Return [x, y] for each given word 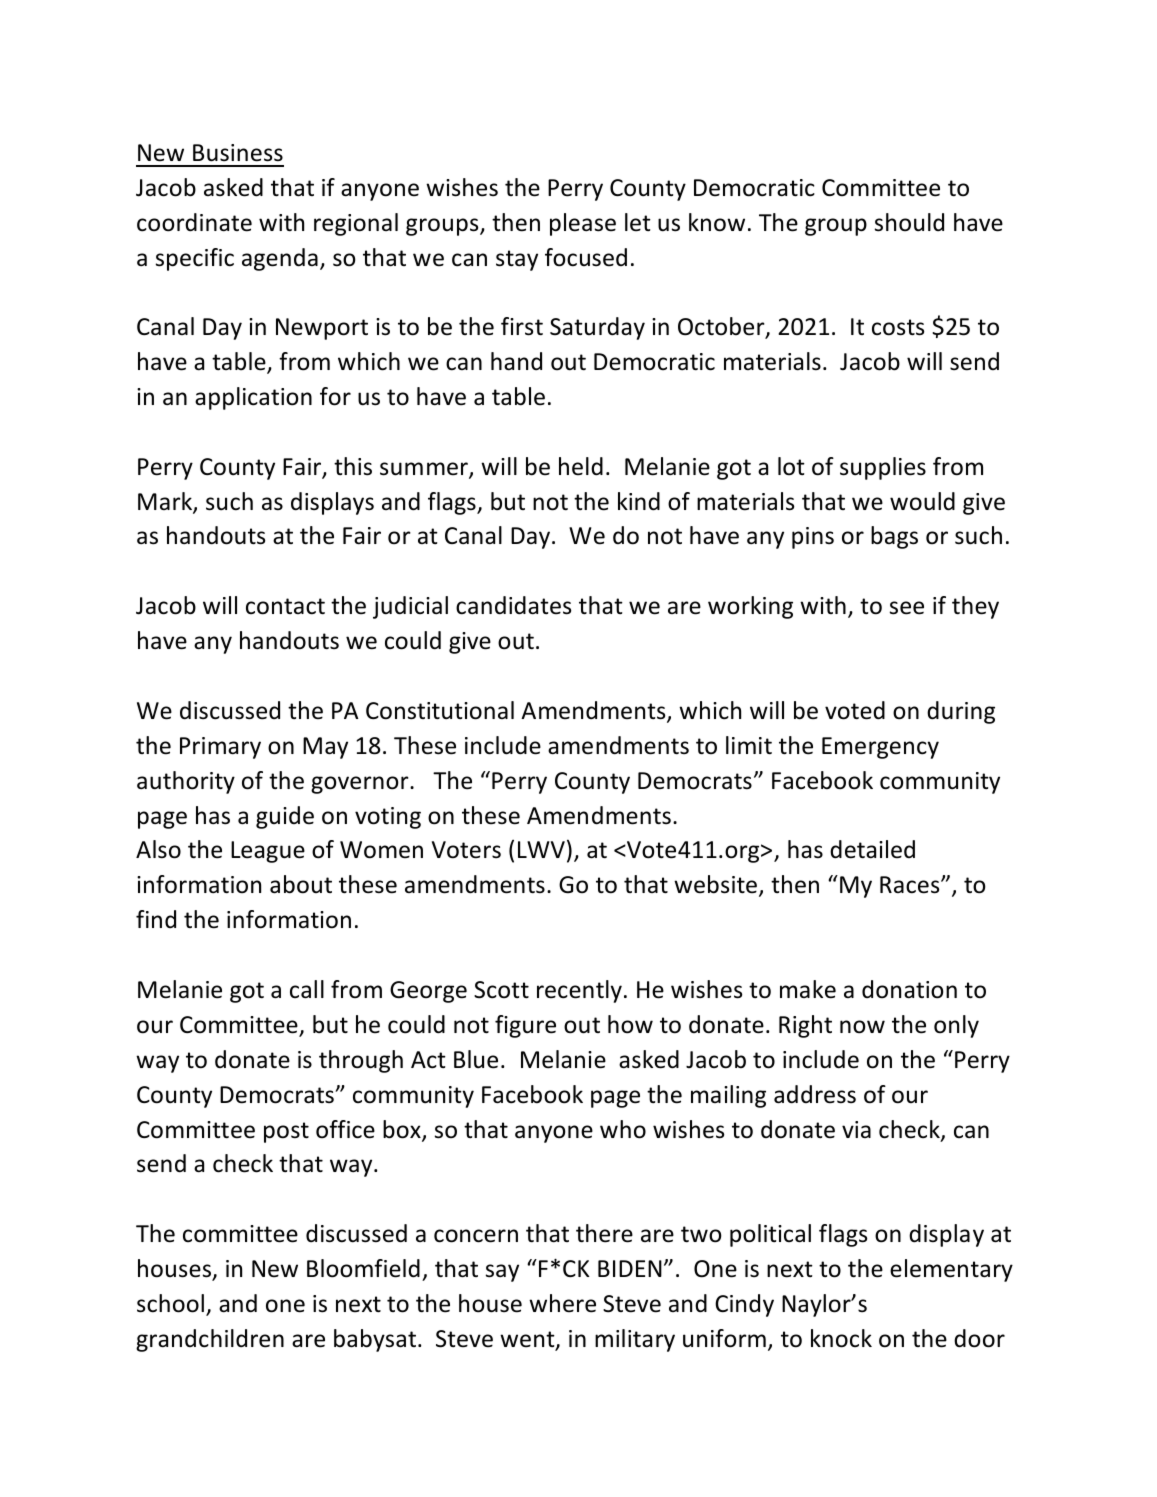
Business [238, 153]
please [583, 224]
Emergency [880, 748]
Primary [220, 748]
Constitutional [440, 710]
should [909, 222]
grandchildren [210, 1340]
